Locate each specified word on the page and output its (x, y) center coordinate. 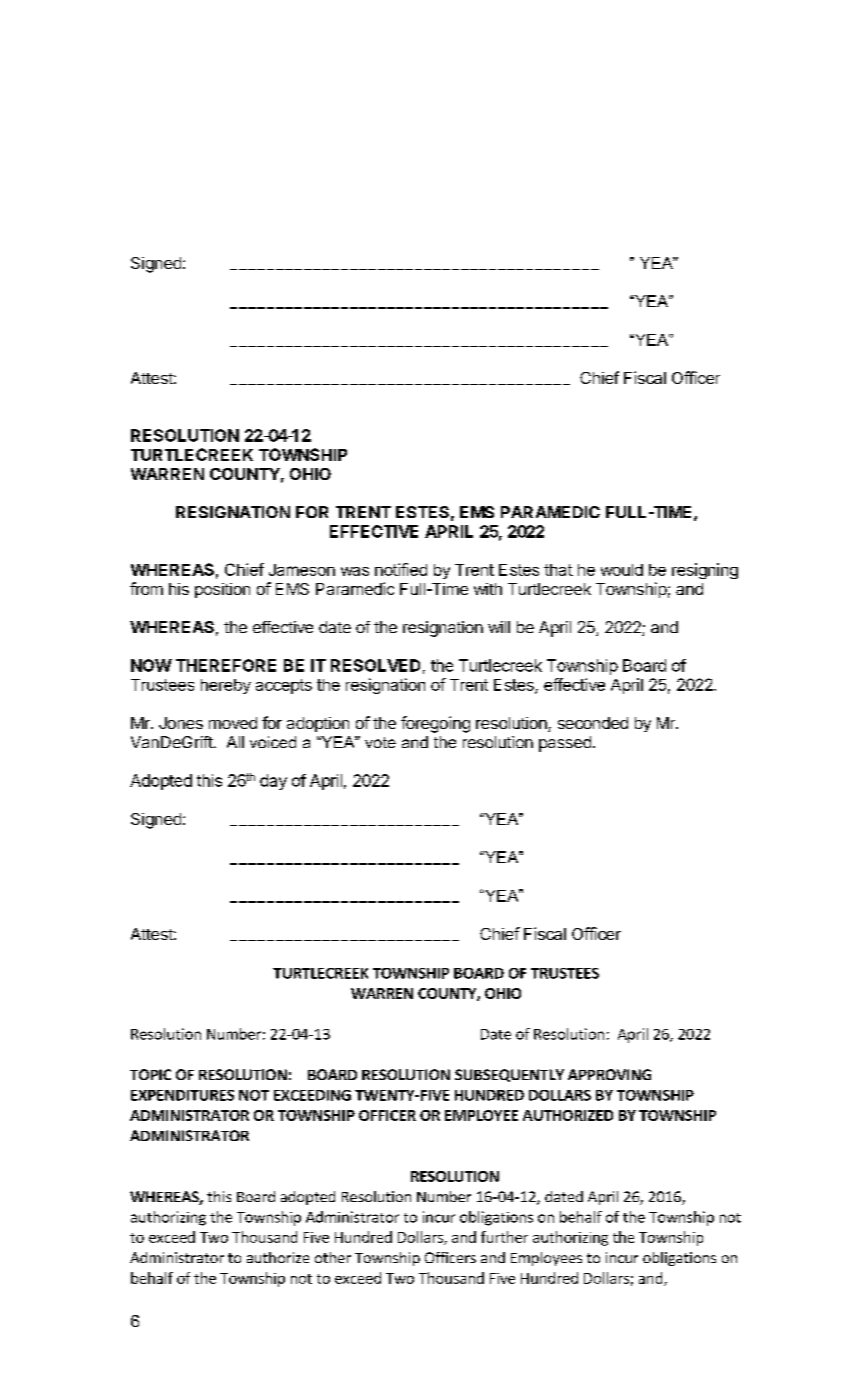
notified (401, 569)
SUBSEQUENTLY (509, 1075)
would (622, 570)
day (273, 782)
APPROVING (609, 1074)
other (333, 1257)
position (222, 590)
